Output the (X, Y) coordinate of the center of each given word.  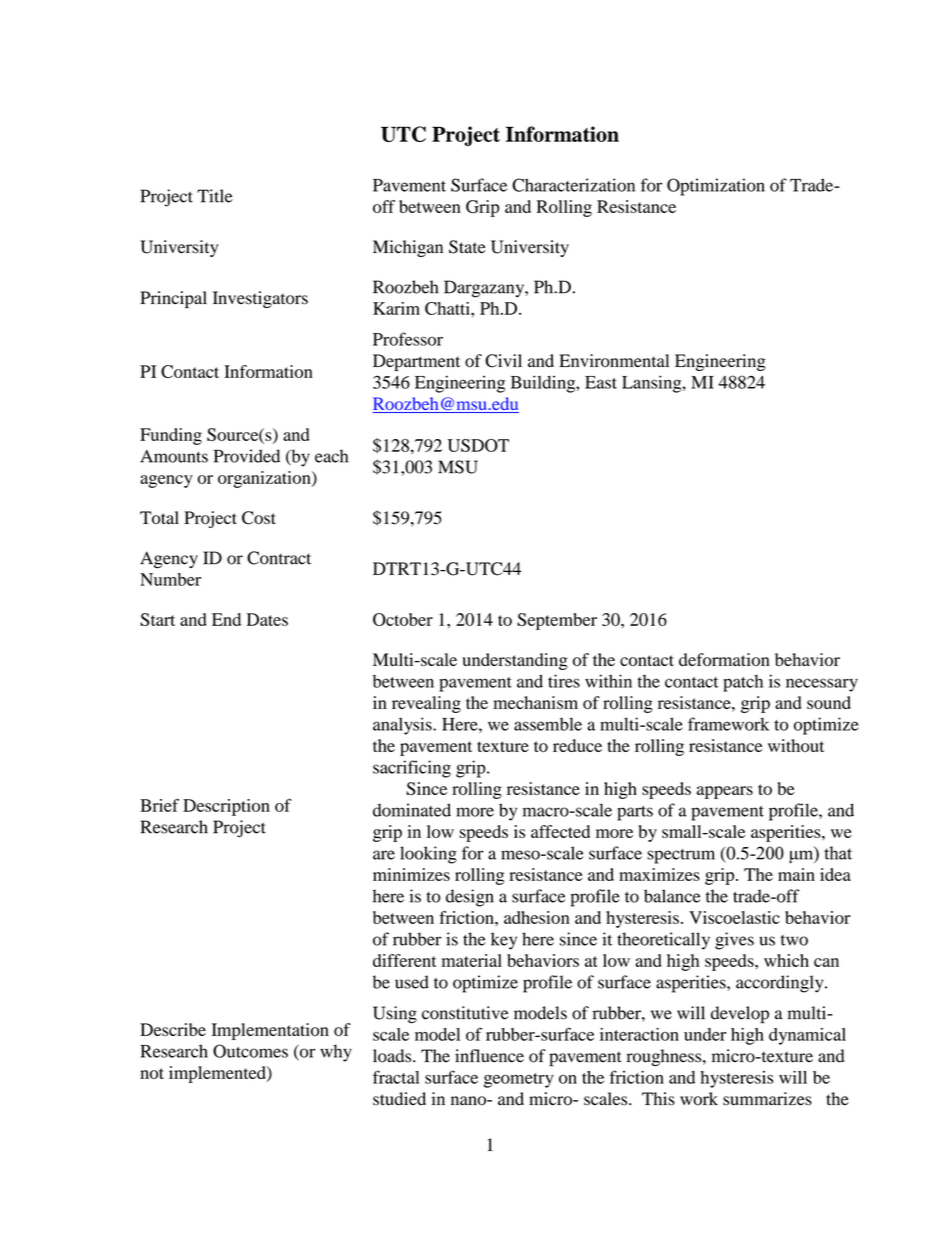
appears (725, 792)
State (467, 247)
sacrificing (412, 769)
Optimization (716, 187)
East (601, 382)
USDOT (478, 445)
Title (215, 196)
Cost (259, 518)
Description (226, 807)
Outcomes (250, 1051)
